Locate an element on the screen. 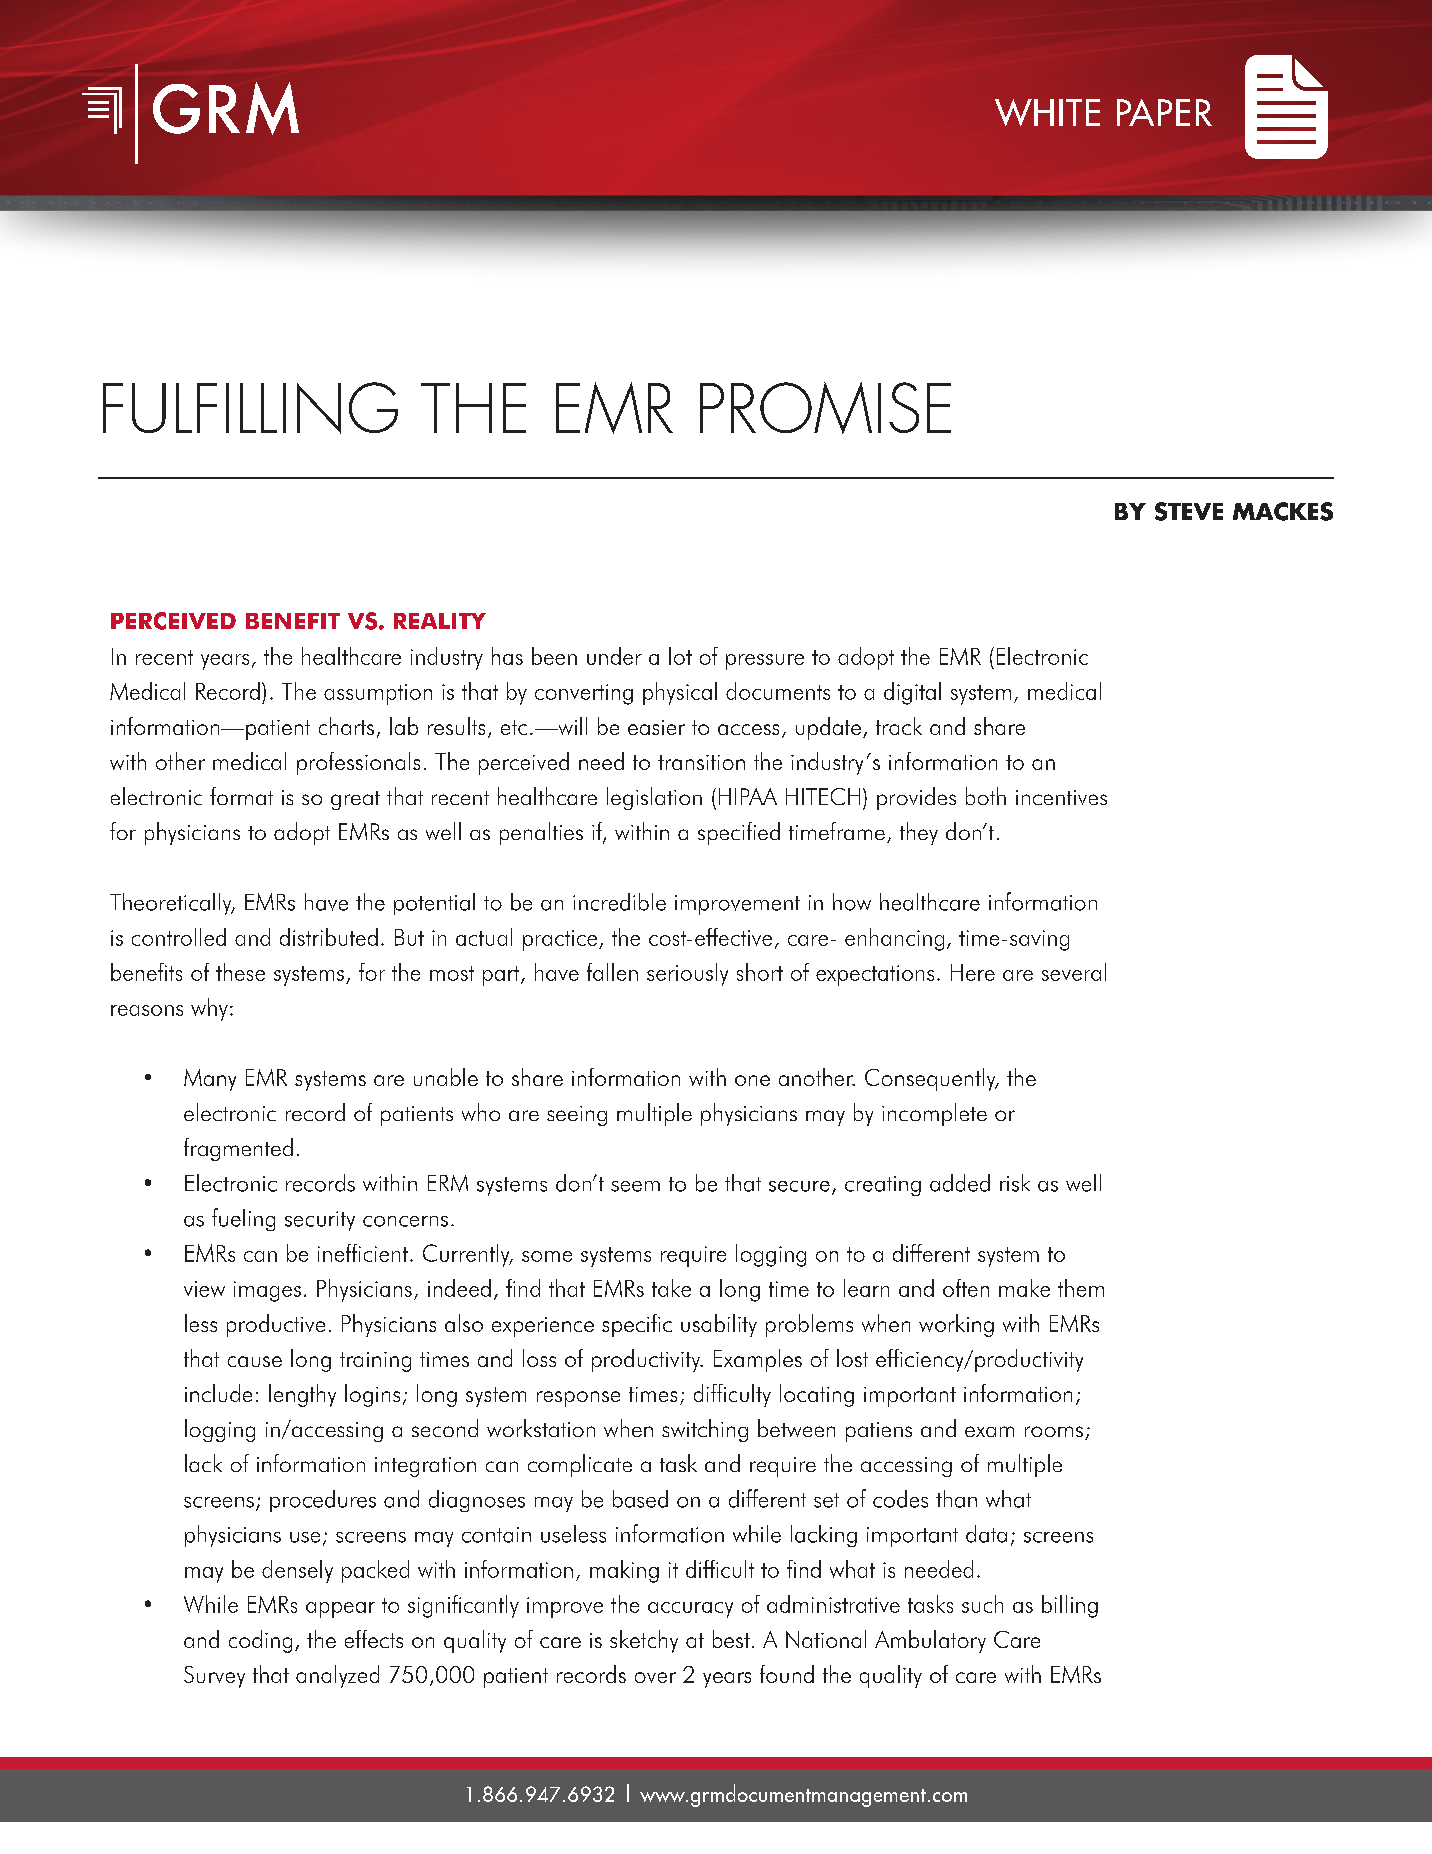  REALITY is located at coordinates (440, 621).
